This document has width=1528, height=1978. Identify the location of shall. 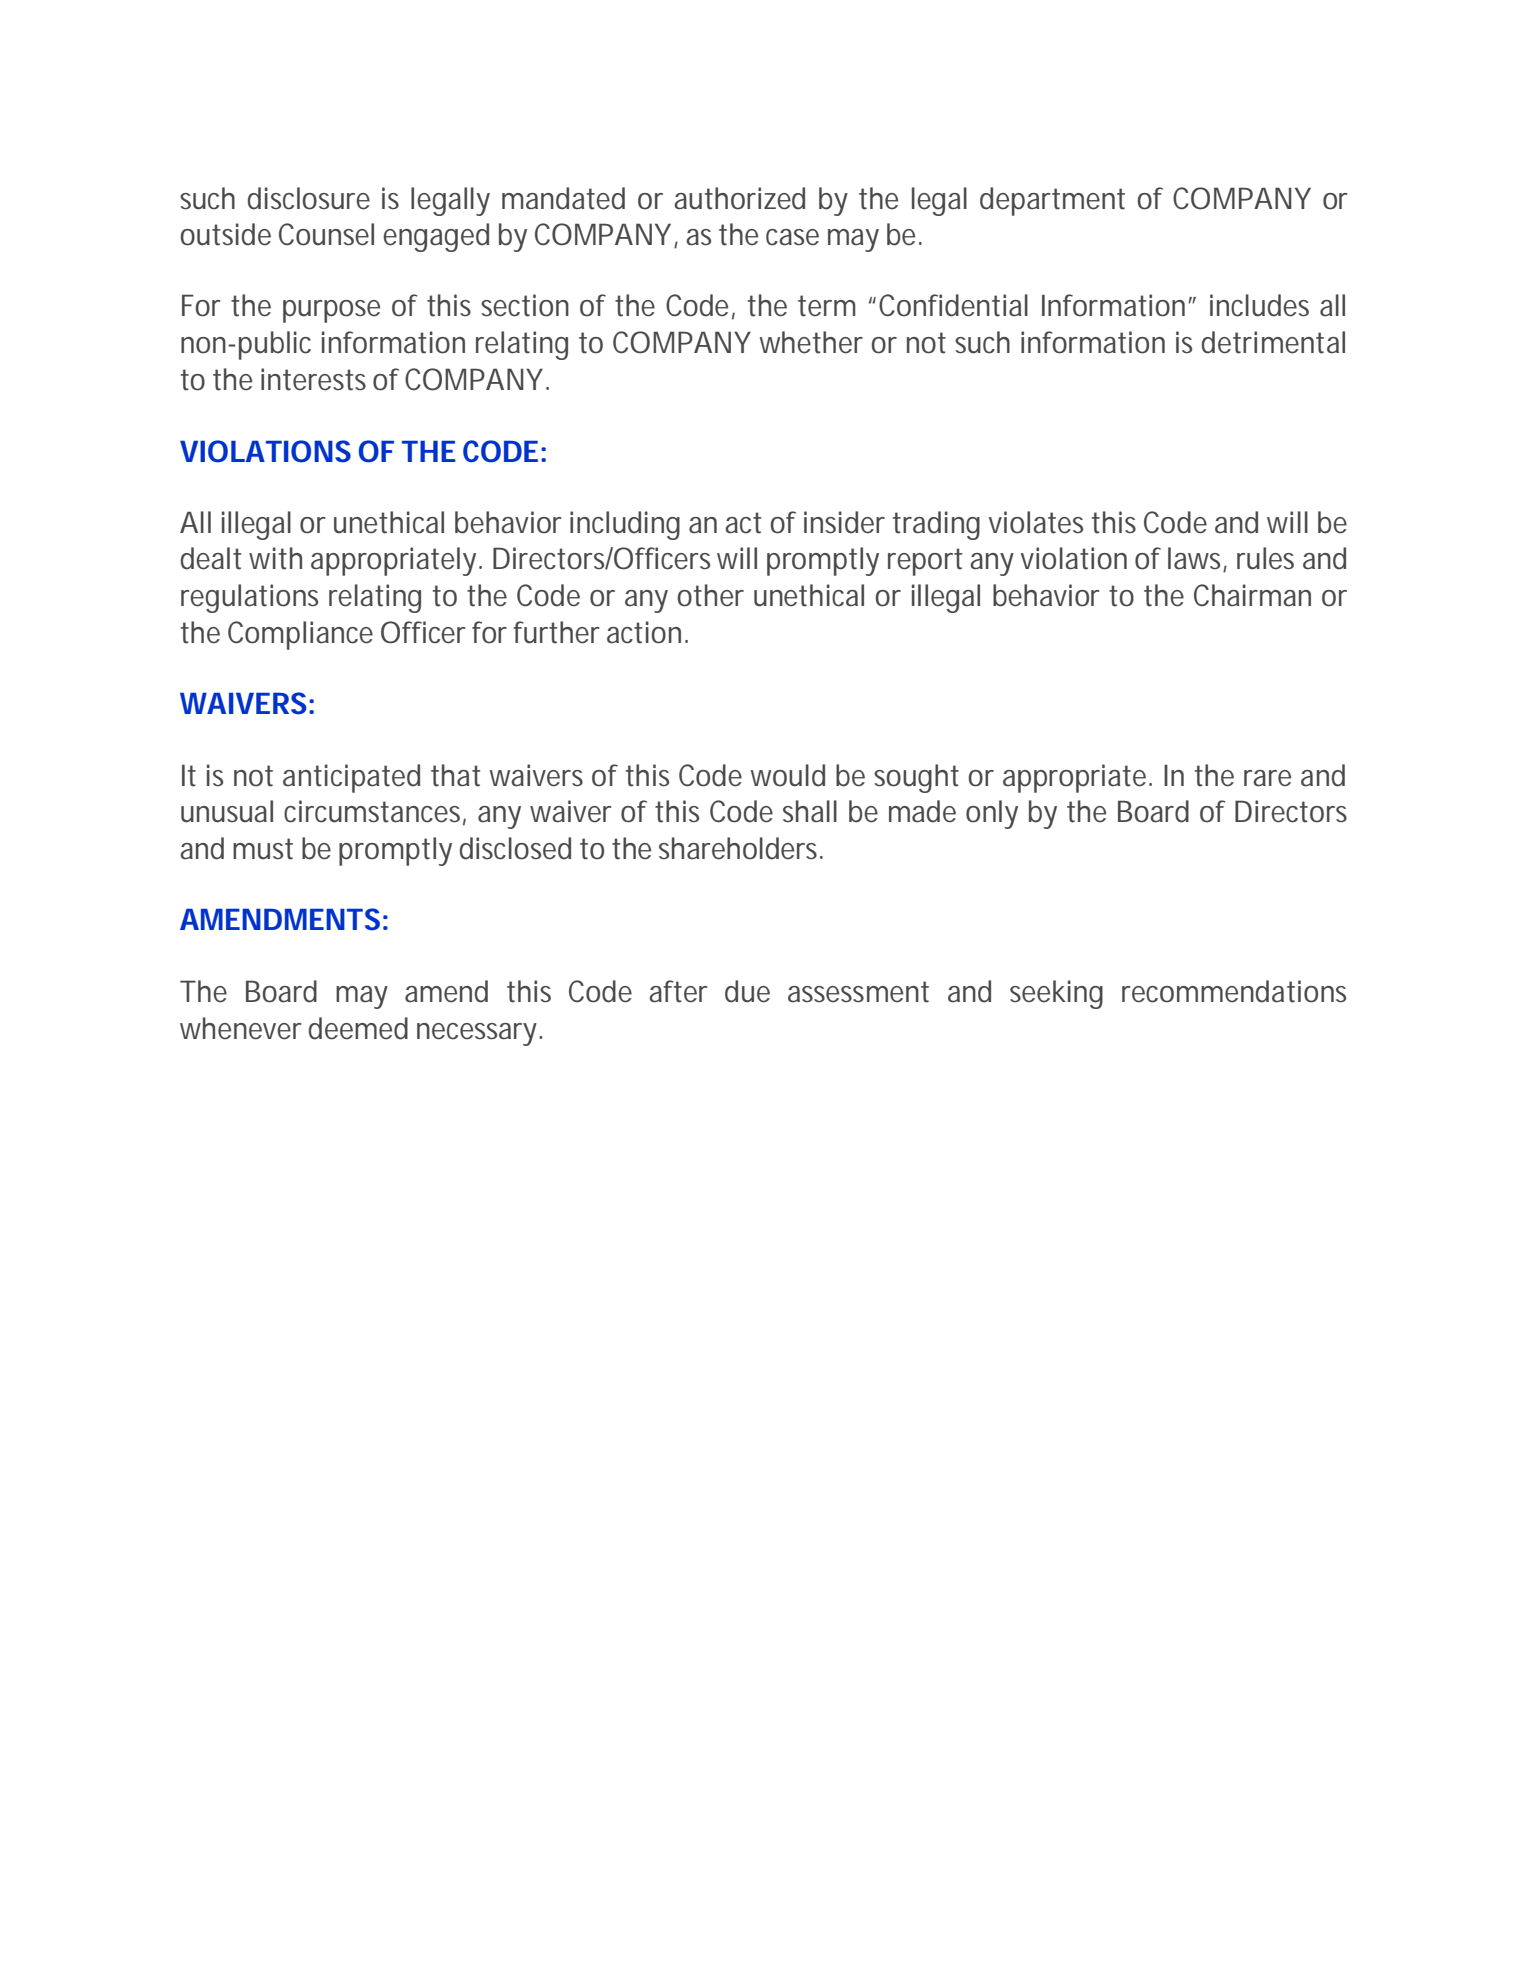
(810, 811).
